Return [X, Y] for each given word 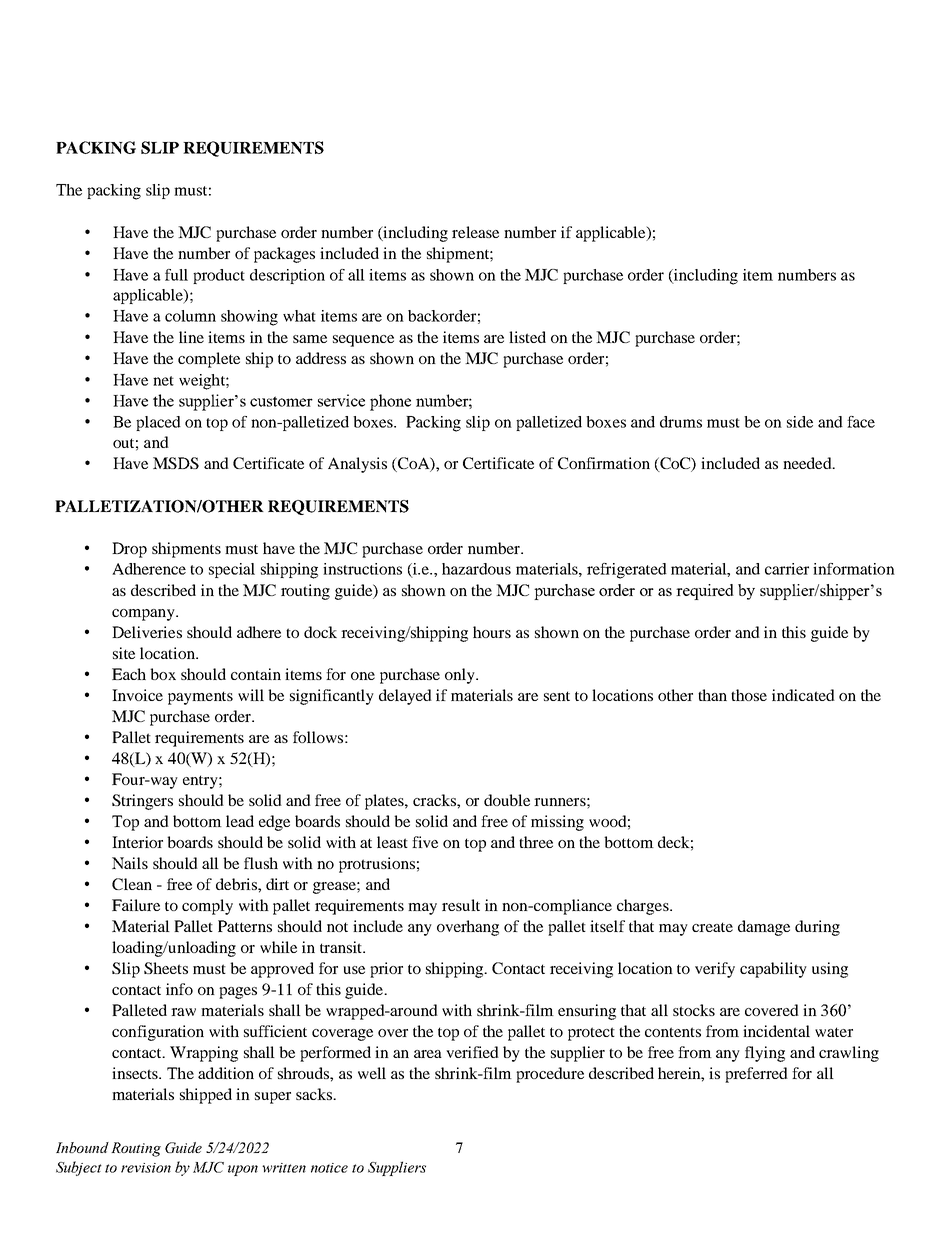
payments [200, 698]
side [800, 422]
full [176, 275]
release [475, 232]
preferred [756, 1075]
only [461, 676]
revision [146, 1168]
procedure [550, 1075]
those [749, 695]
